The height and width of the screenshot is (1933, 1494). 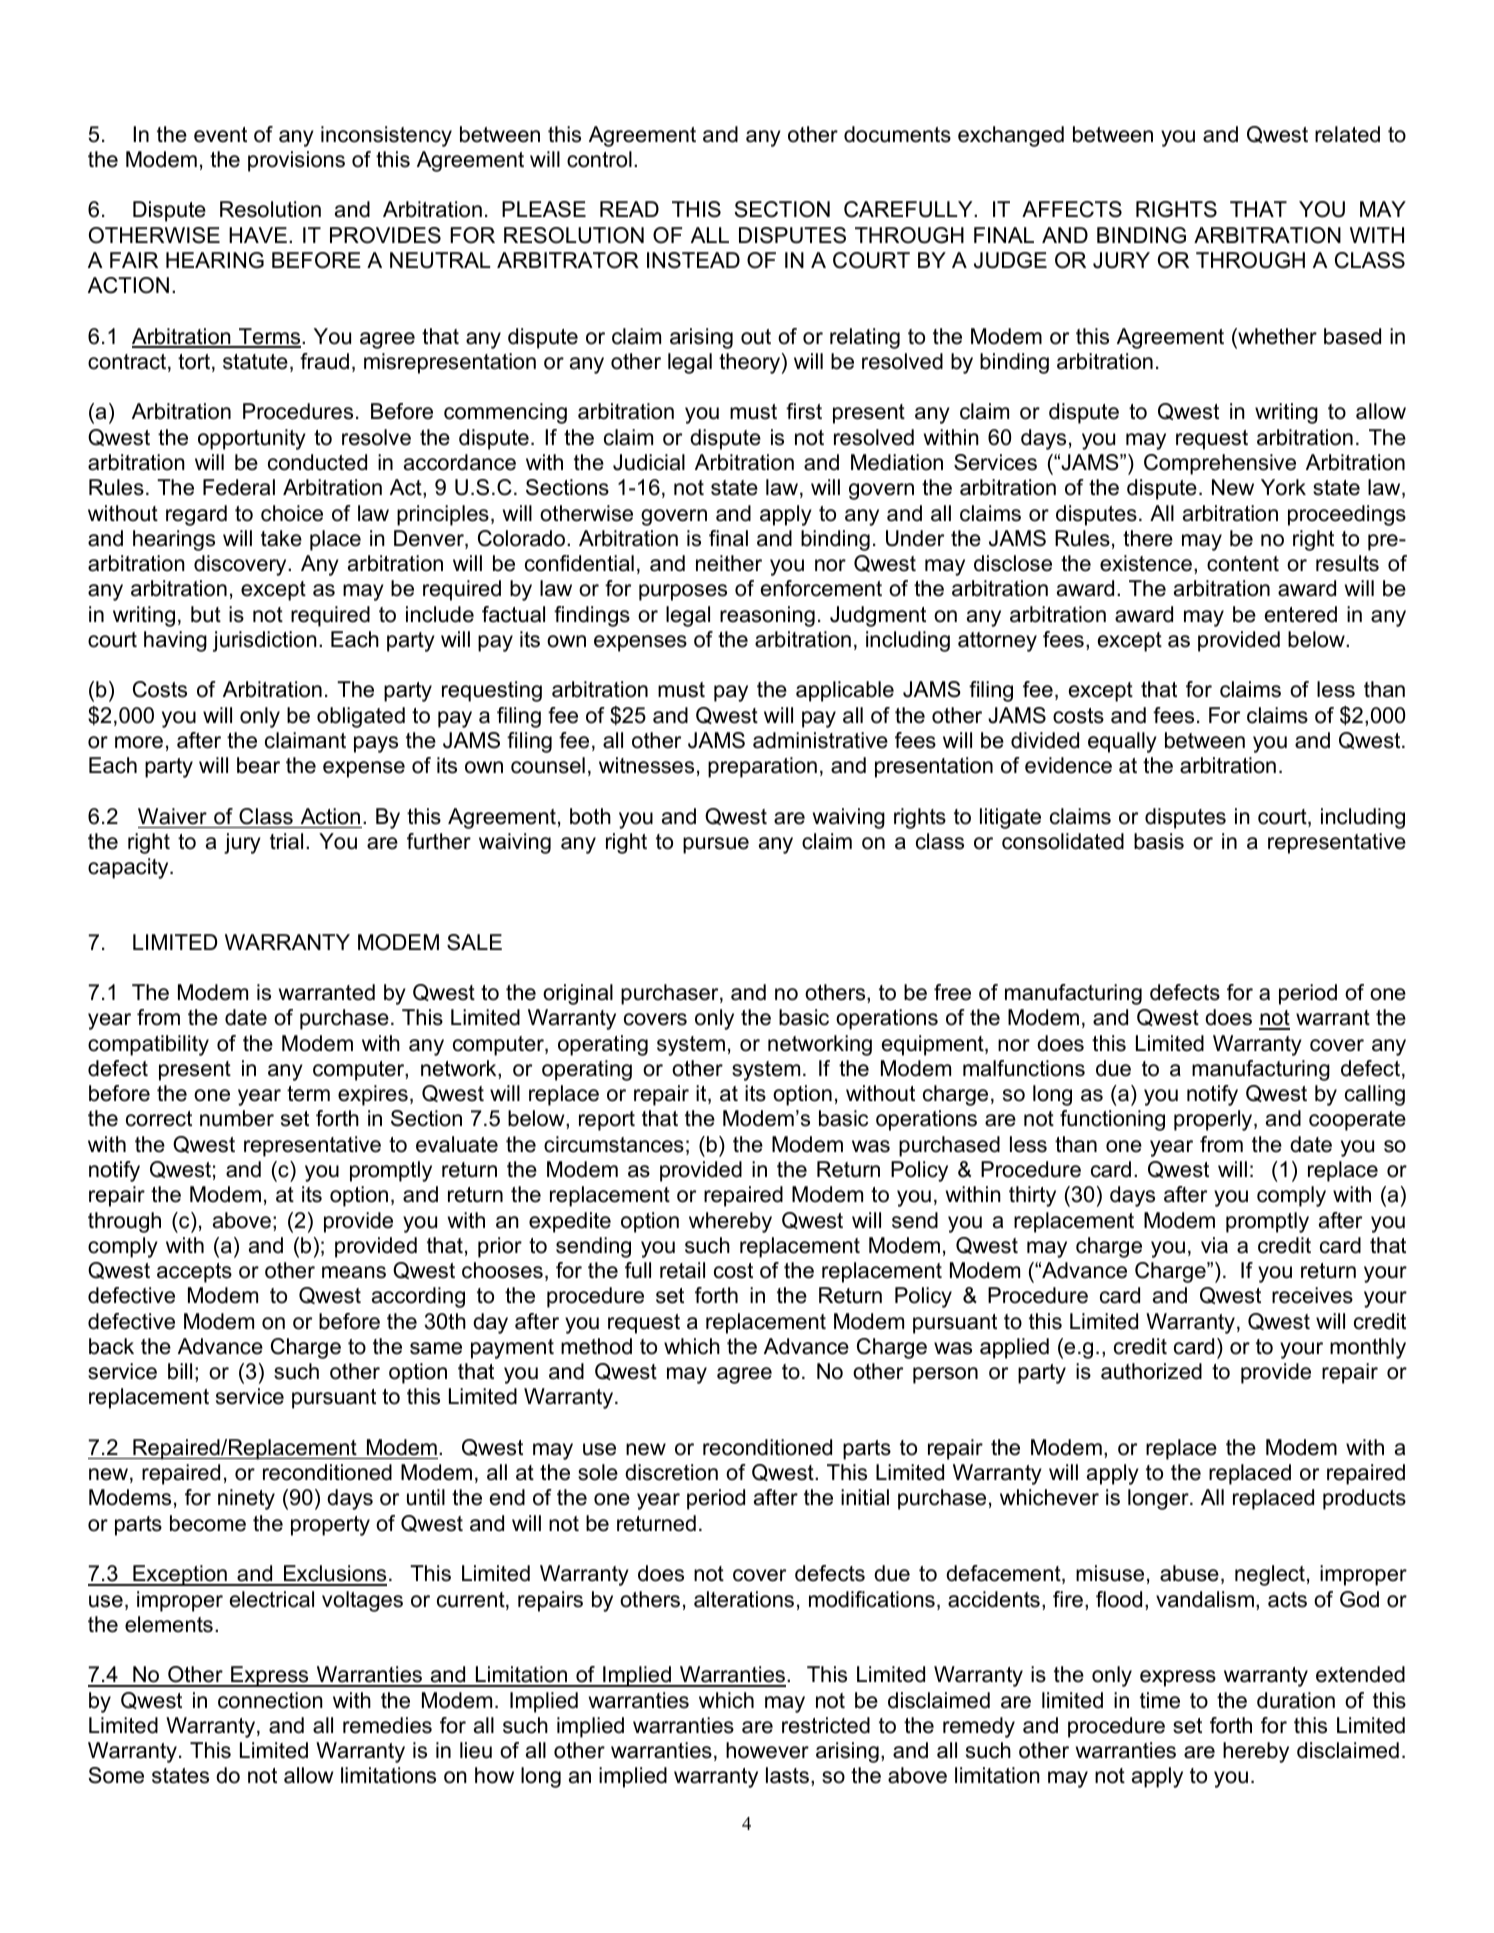 What do you see at coordinates (1347, 134) in the screenshot?
I see `related` at bounding box center [1347, 134].
